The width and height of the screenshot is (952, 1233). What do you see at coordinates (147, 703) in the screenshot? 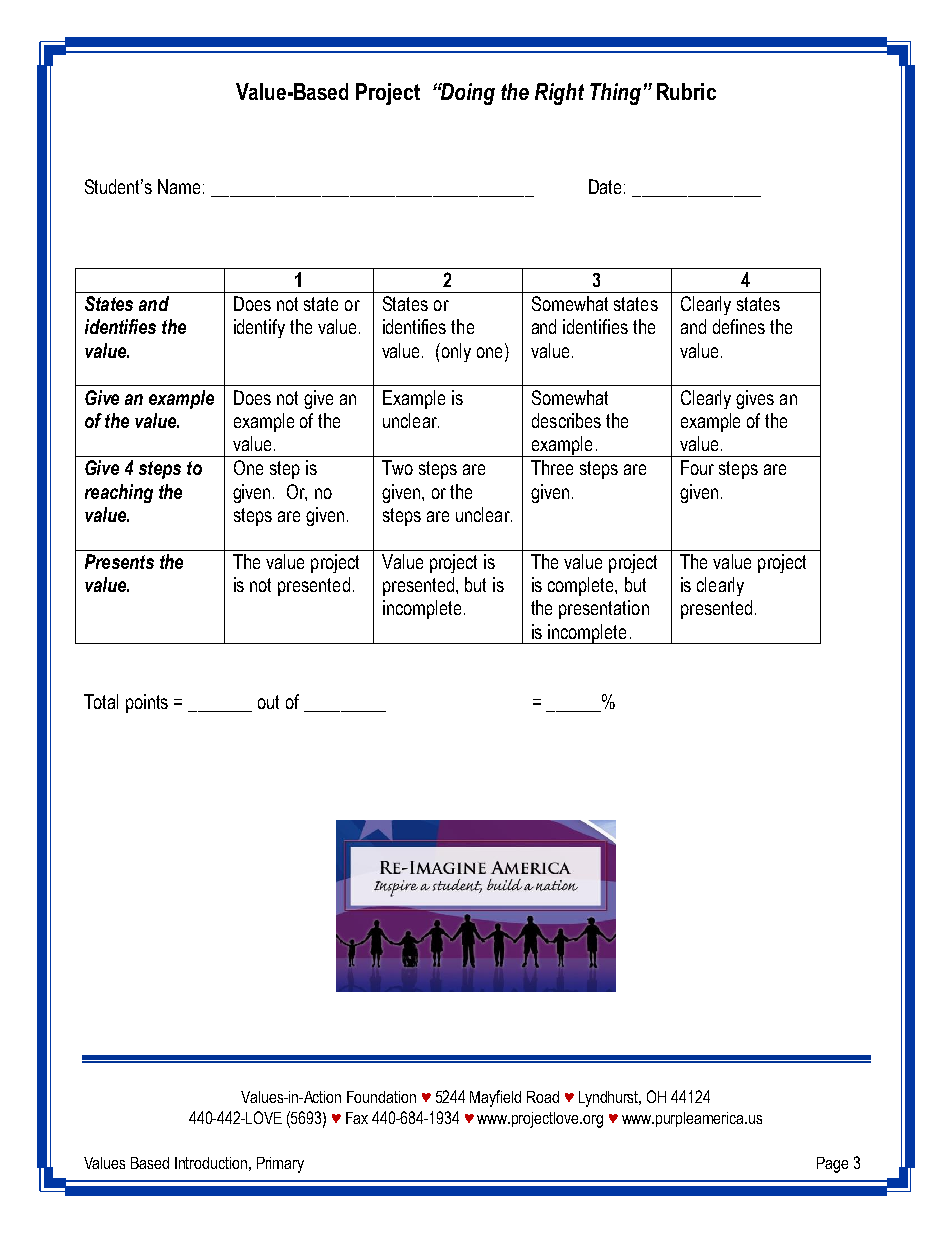
I see `points` at bounding box center [147, 703].
